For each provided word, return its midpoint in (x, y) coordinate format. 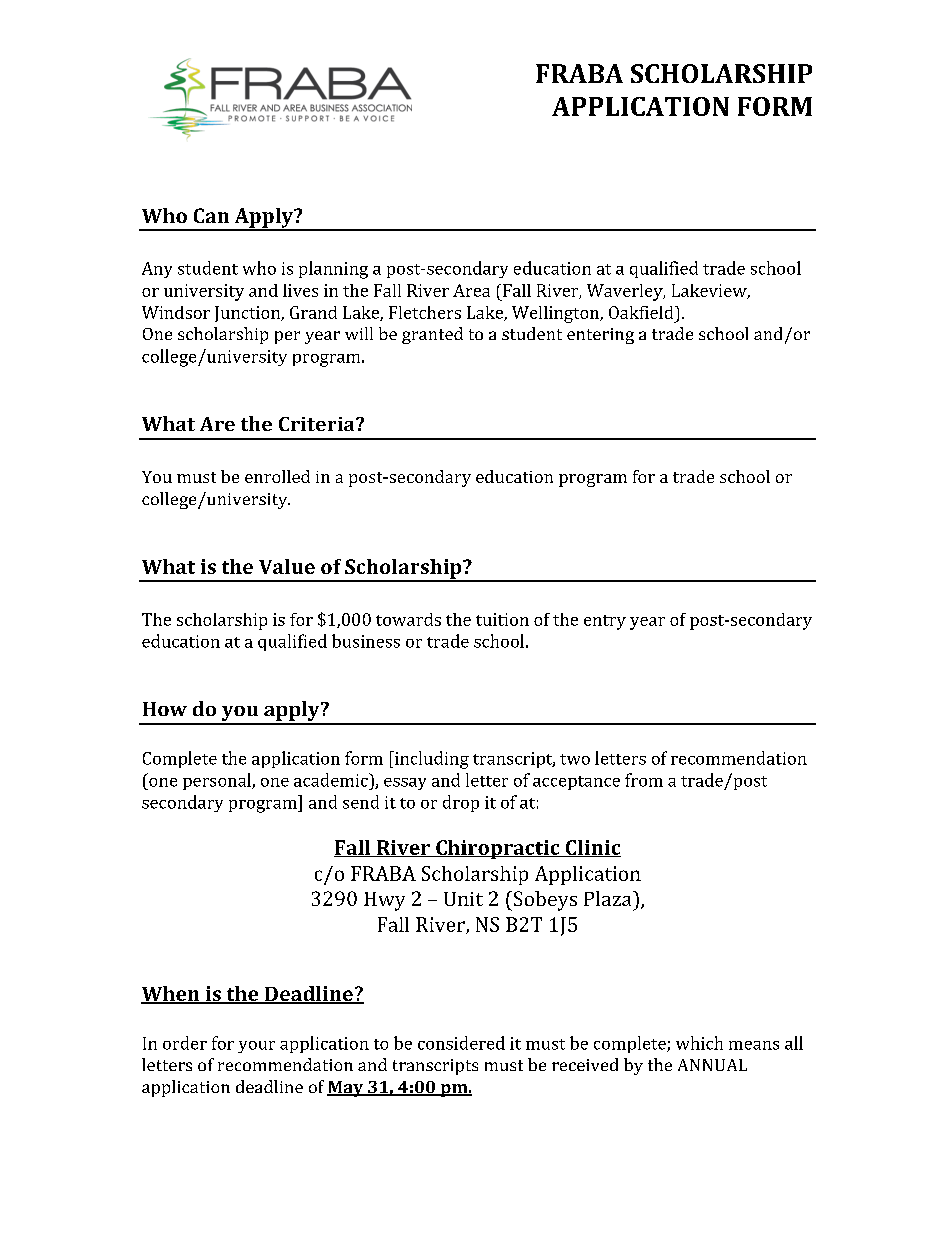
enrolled (277, 476)
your (256, 1047)
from (644, 780)
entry (605, 622)
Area (471, 290)
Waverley (626, 292)
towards (408, 619)
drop (461, 803)
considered (461, 1043)
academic (332, 780)
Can (211, 215)
